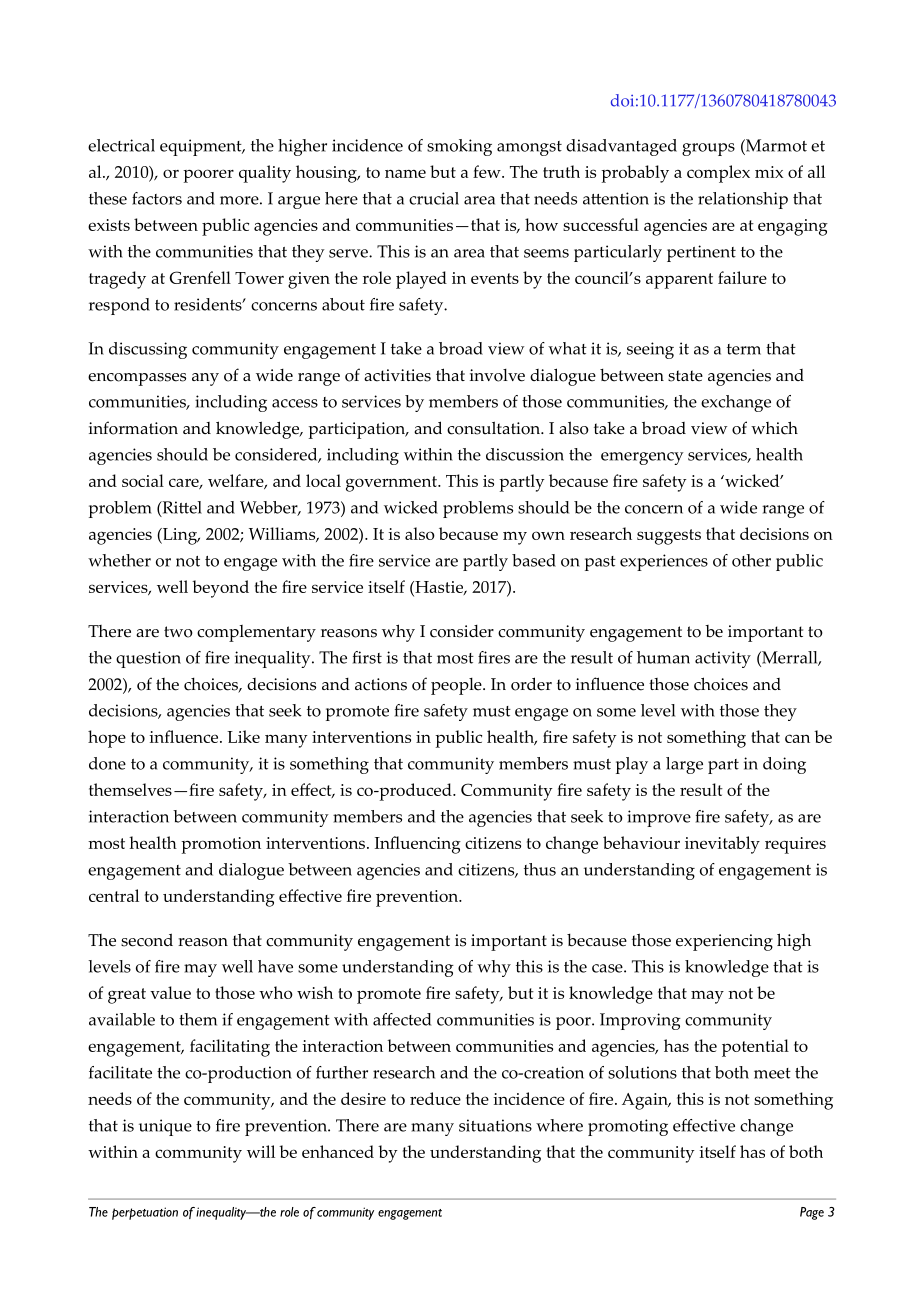 This page has width=924, height=1308. What do you see at coordinates (488, 171) in the page?
I see `few` at bounding box center [488, 171].
